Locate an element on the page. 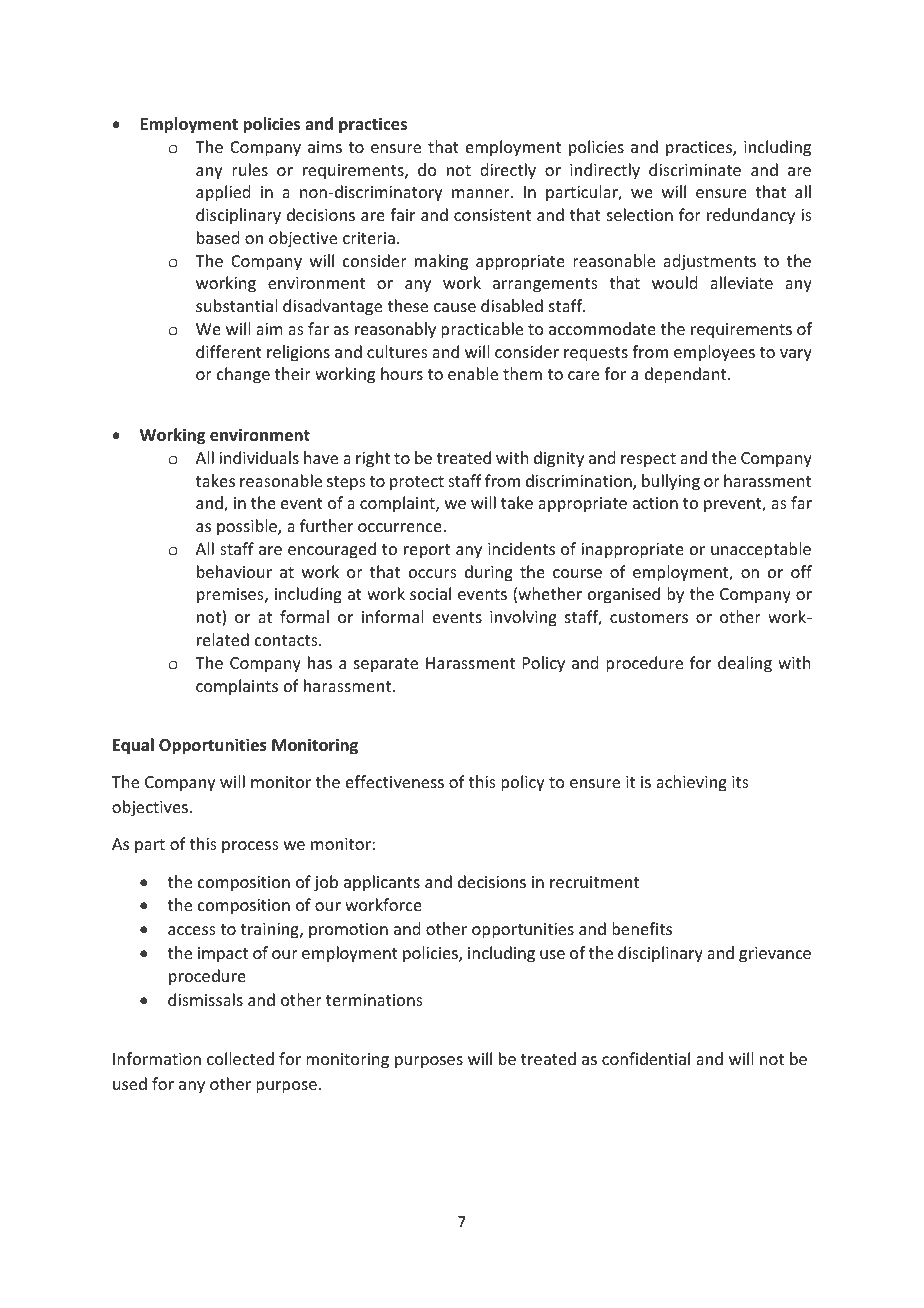 The image size is (924, 1308). manner is located at coordinates (482, 193).
